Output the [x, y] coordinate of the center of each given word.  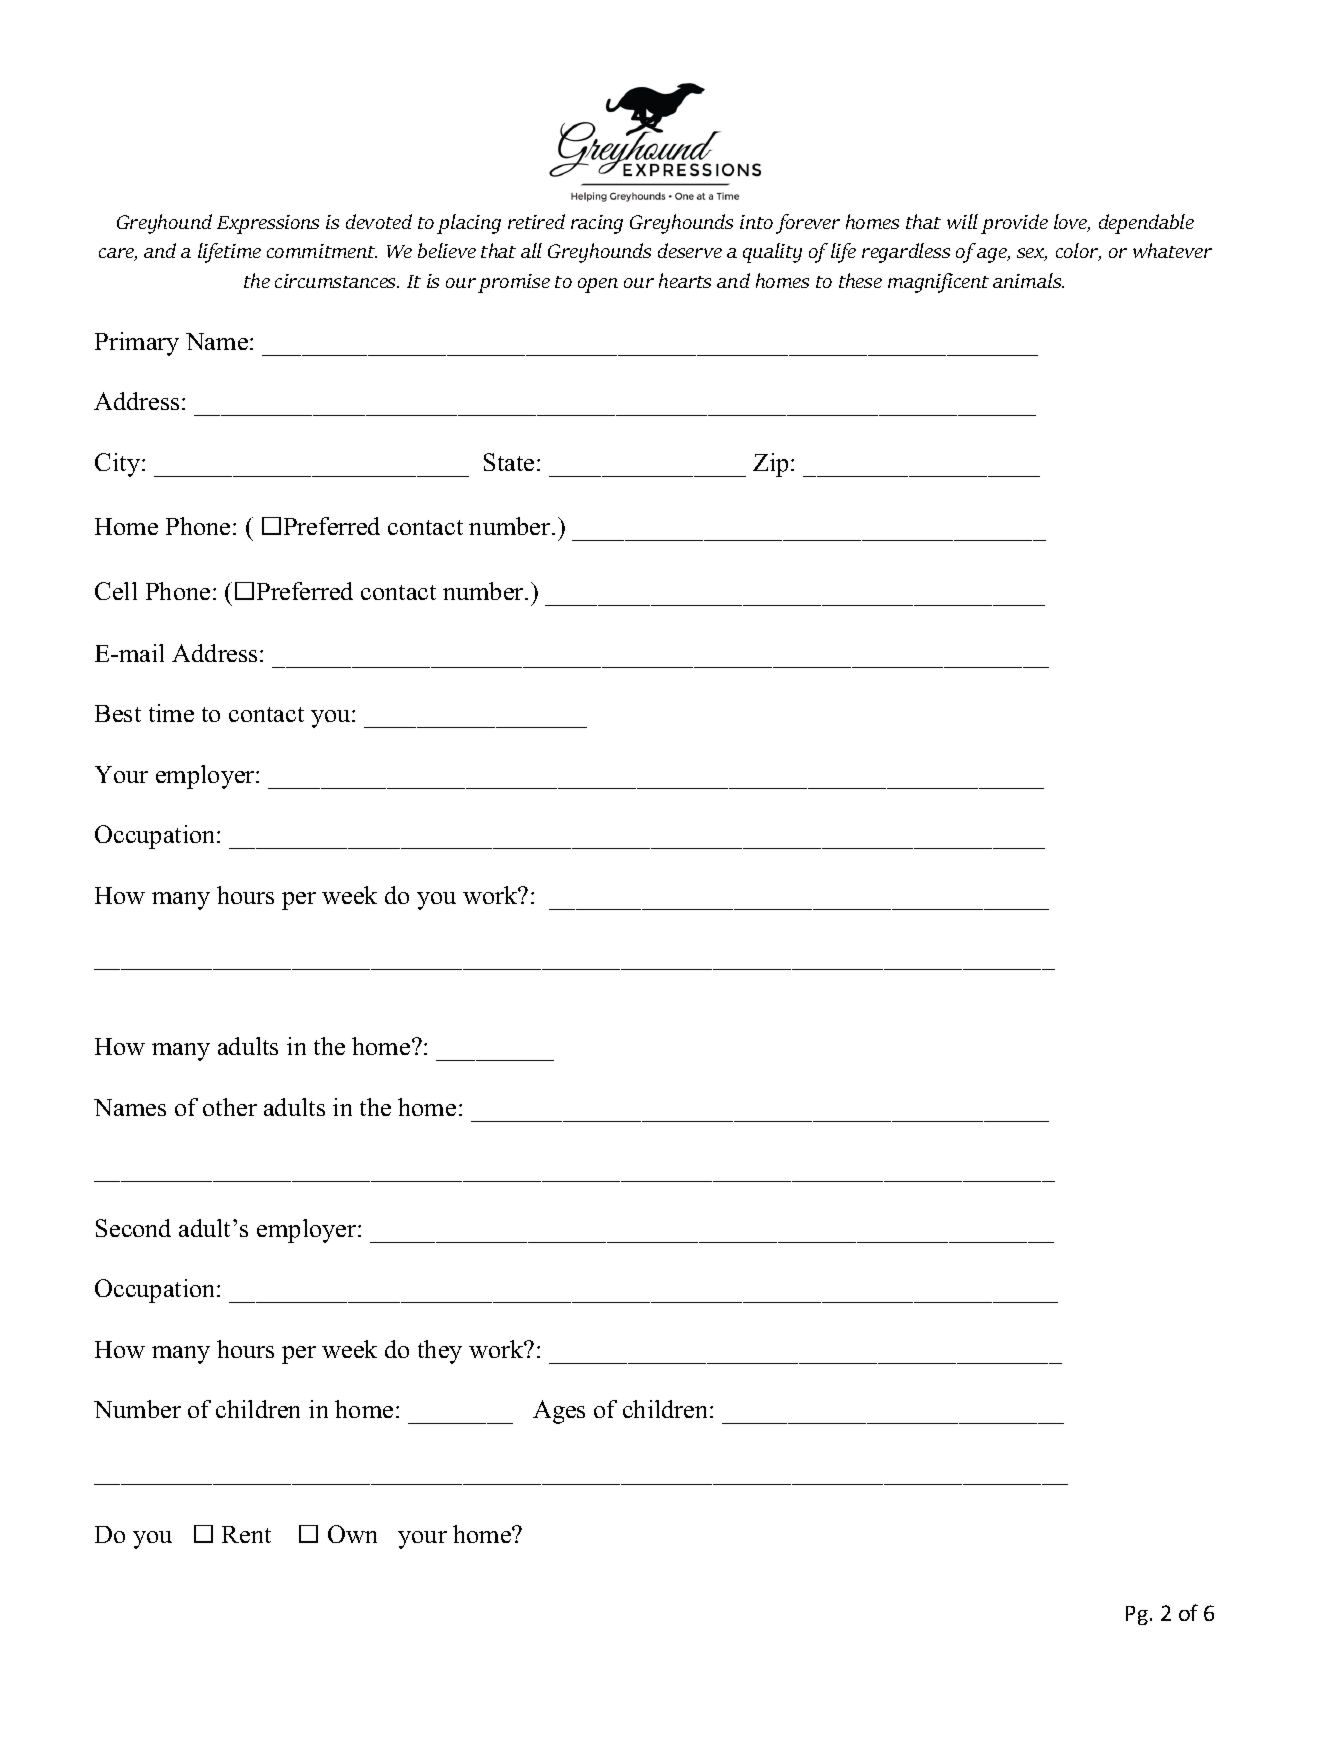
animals [1028, 280]
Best [118, 713]
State [509, 462]
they [440, 1352]
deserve [690, 250]
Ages [559, 1412]
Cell [116, 591]
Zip [772, 465]
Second [133, 1228]
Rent [246, 1534]
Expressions [268, 224]
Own [352, 1534]
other [230, 1107]
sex [1032, 254]
